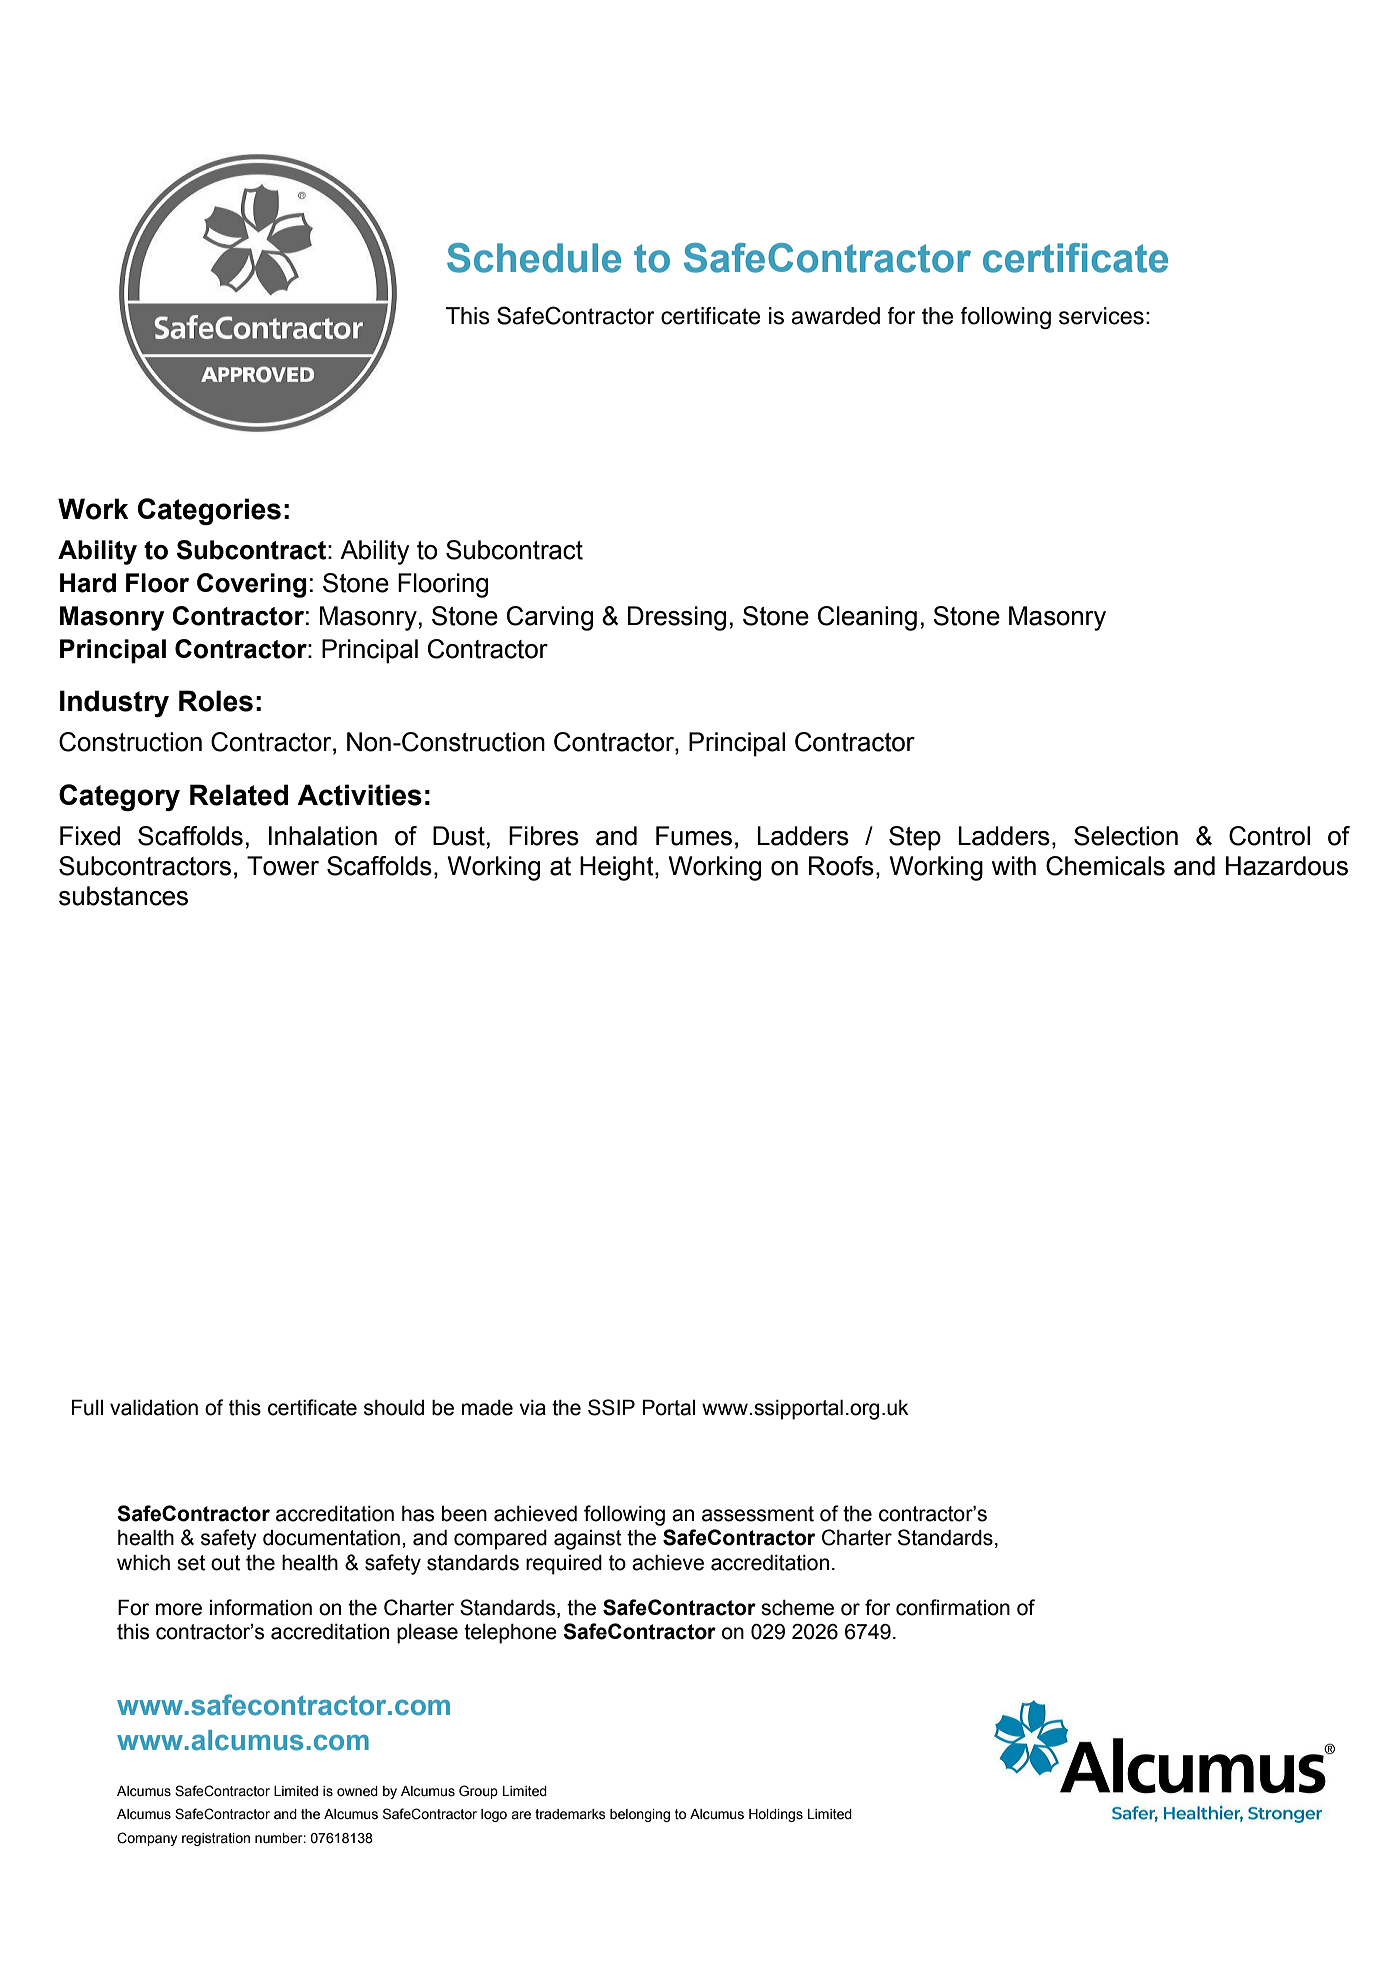  I want to click on substances, so click(123, 896).
